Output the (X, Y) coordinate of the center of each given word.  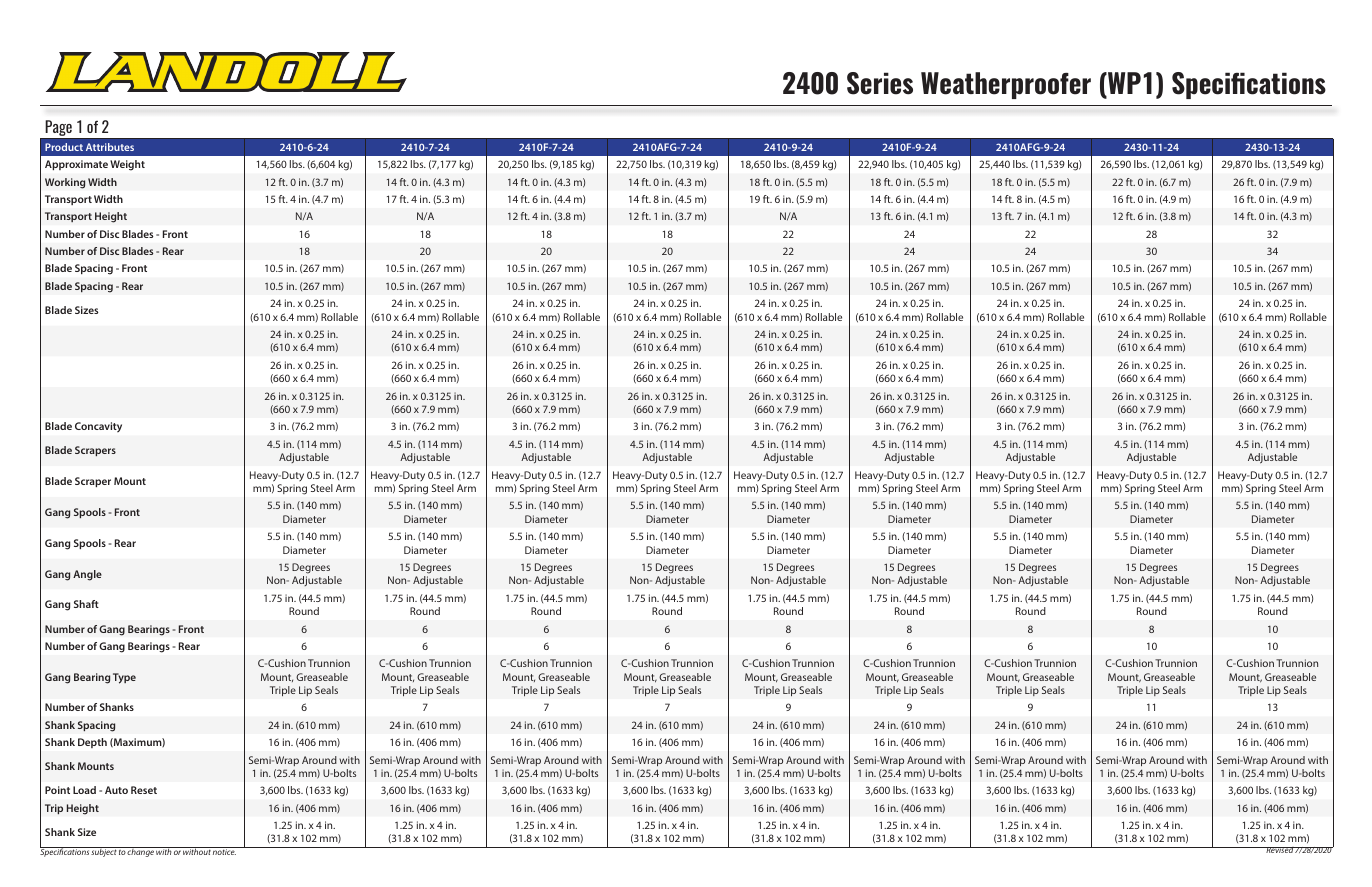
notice (224, 851)
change (141, 852)
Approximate (76, 165)
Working (65, 183)
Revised (1279, 850)
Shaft (86, 604)
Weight (127, 165)
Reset (144, 790)
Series (880, 83)
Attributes (110, 147)
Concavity (98, 427)
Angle (87, 575)
